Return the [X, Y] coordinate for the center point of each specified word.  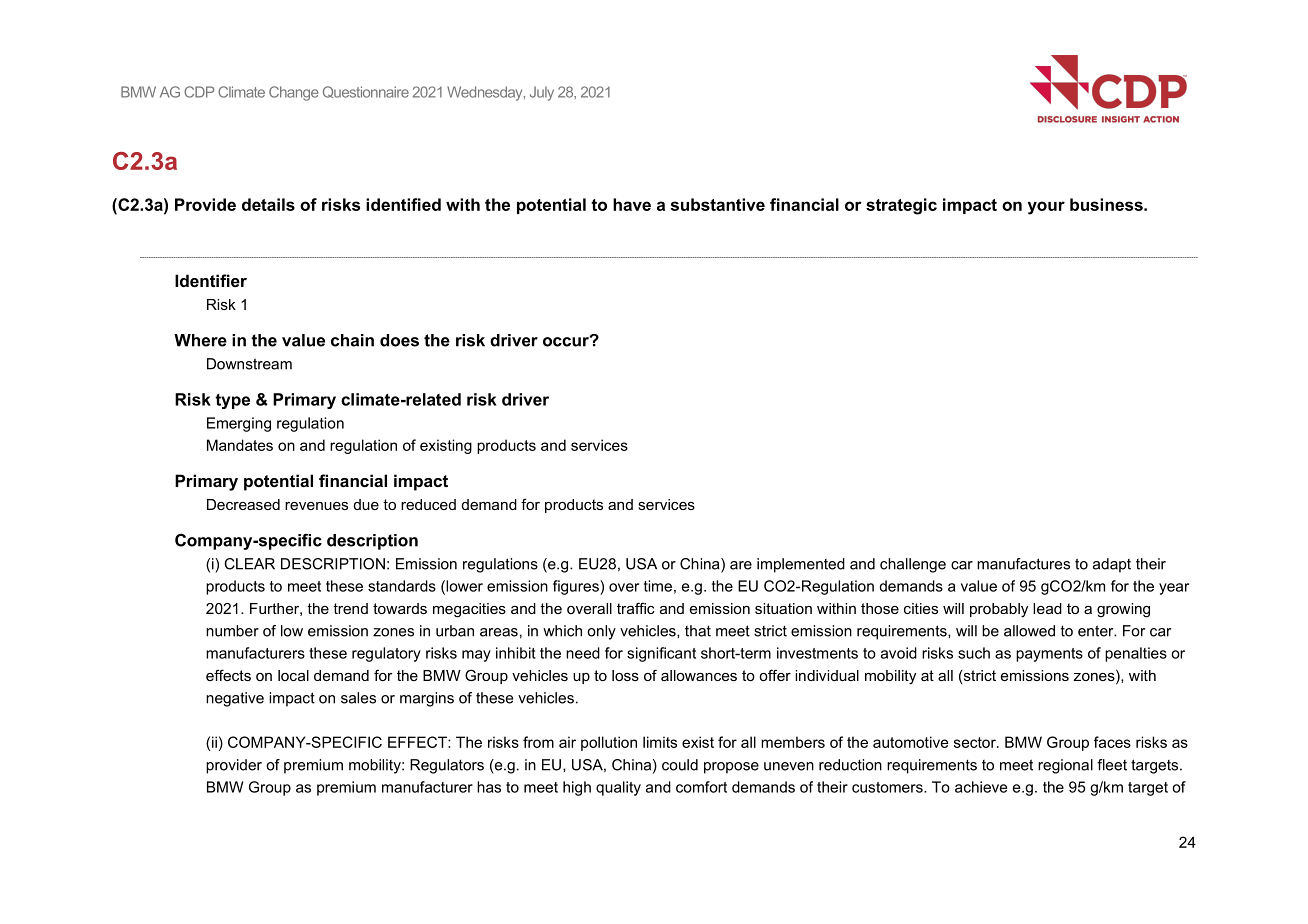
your [1046, 208]
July [542, 93]
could [680, 765]
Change [294, 93]
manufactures [1023, 564]
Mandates [240, 445]
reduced [428, 504]
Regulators [447, 766]
